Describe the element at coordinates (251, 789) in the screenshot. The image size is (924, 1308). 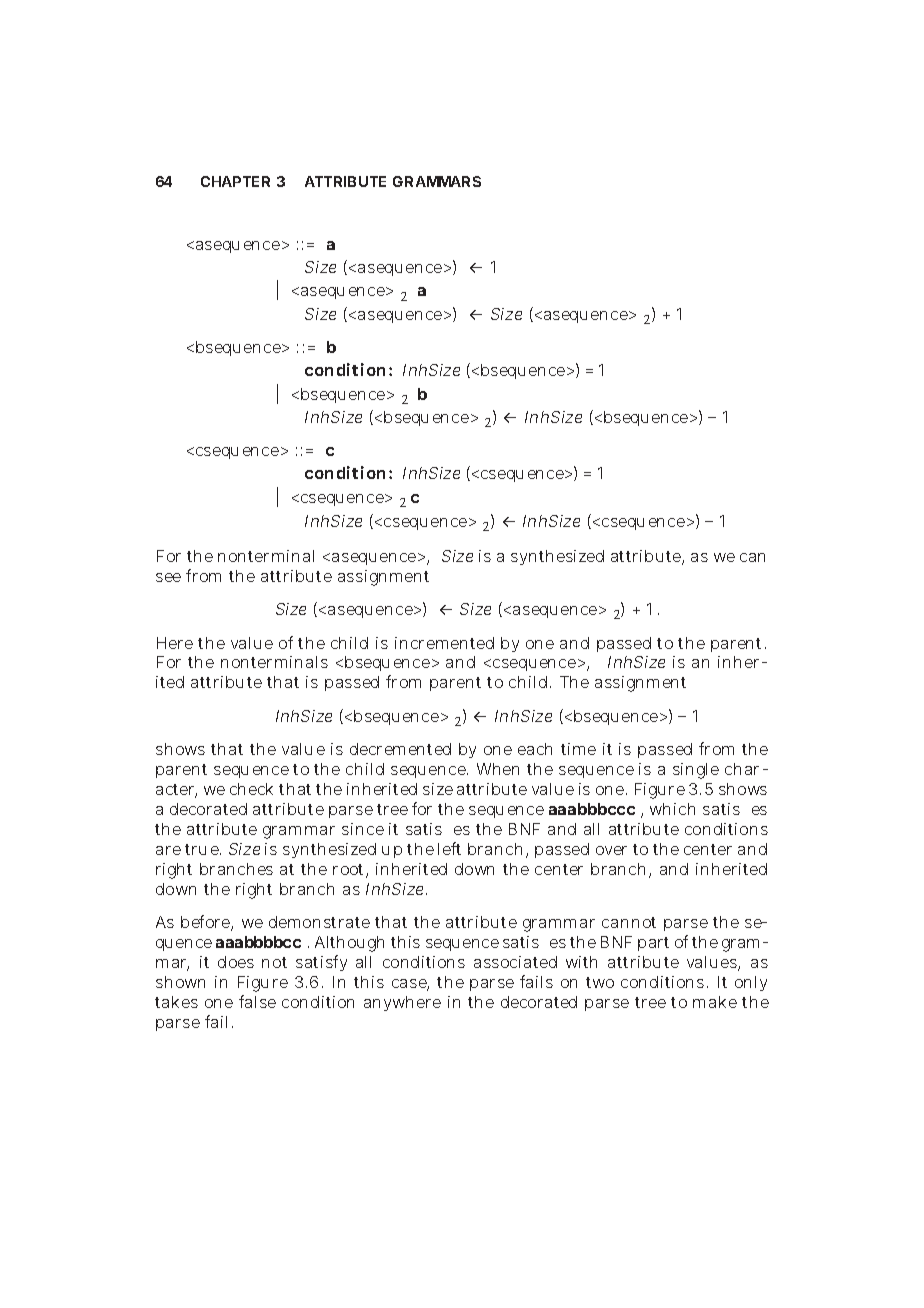
I see `check` at that location.
